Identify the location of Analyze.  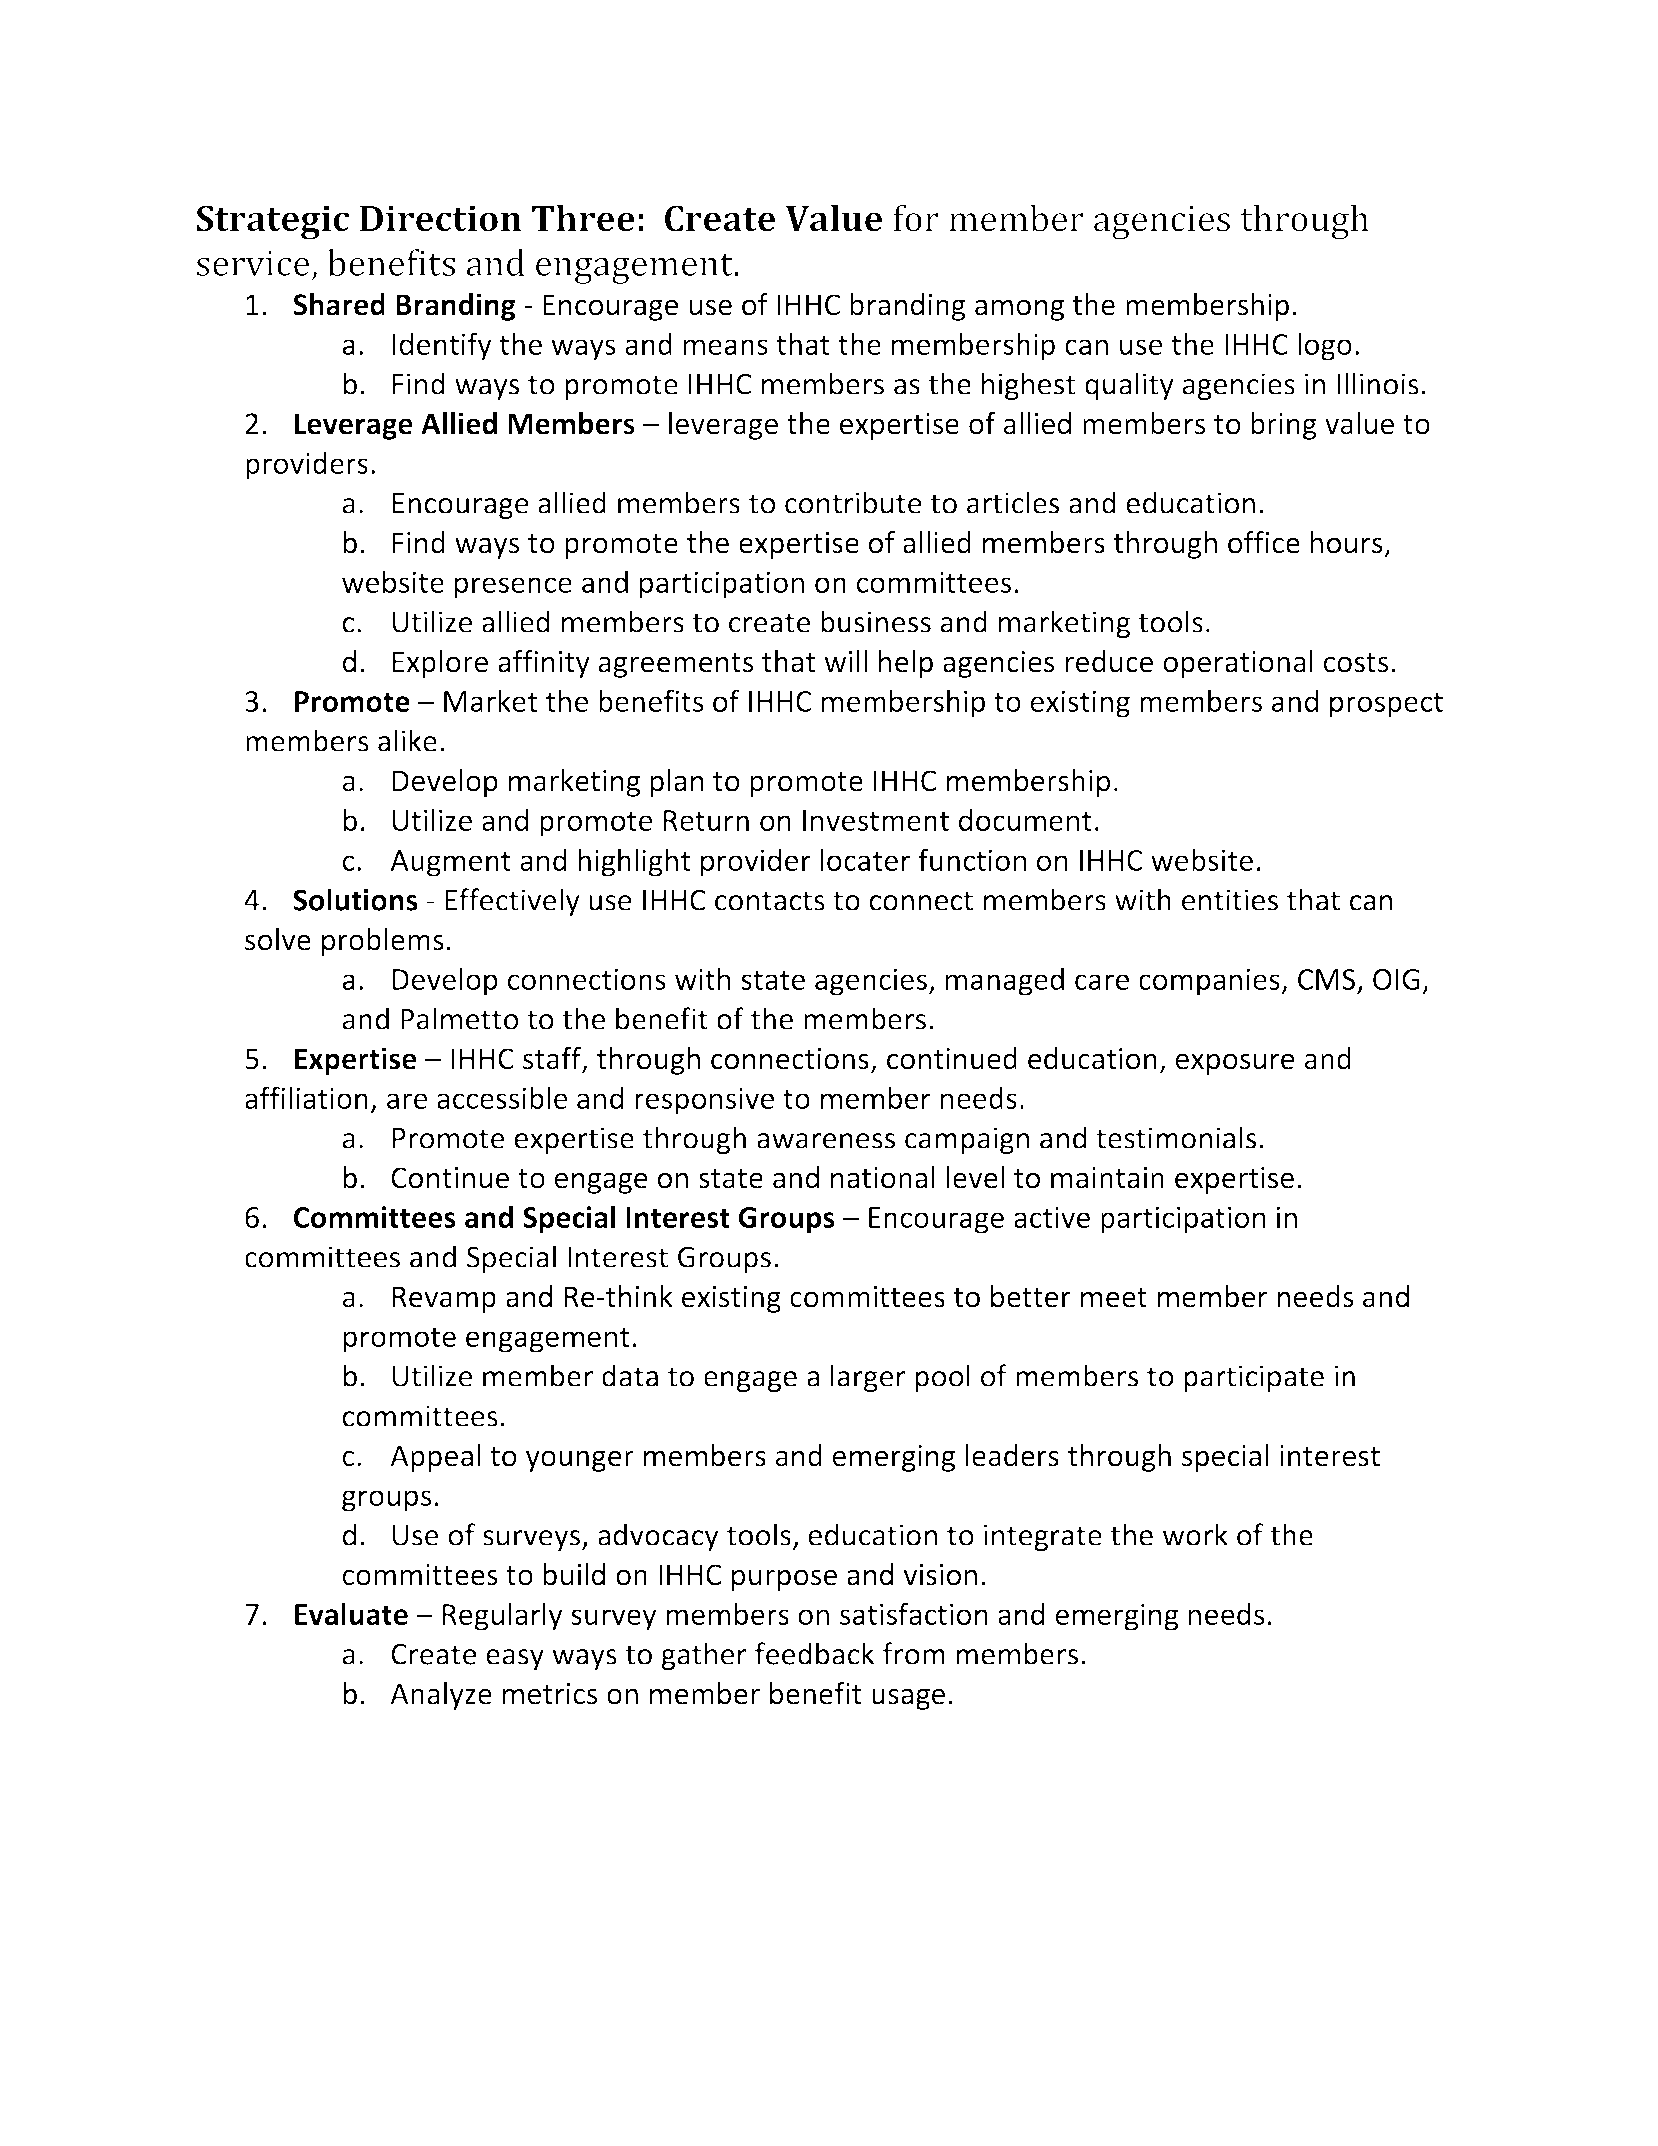
(441, 1696).
